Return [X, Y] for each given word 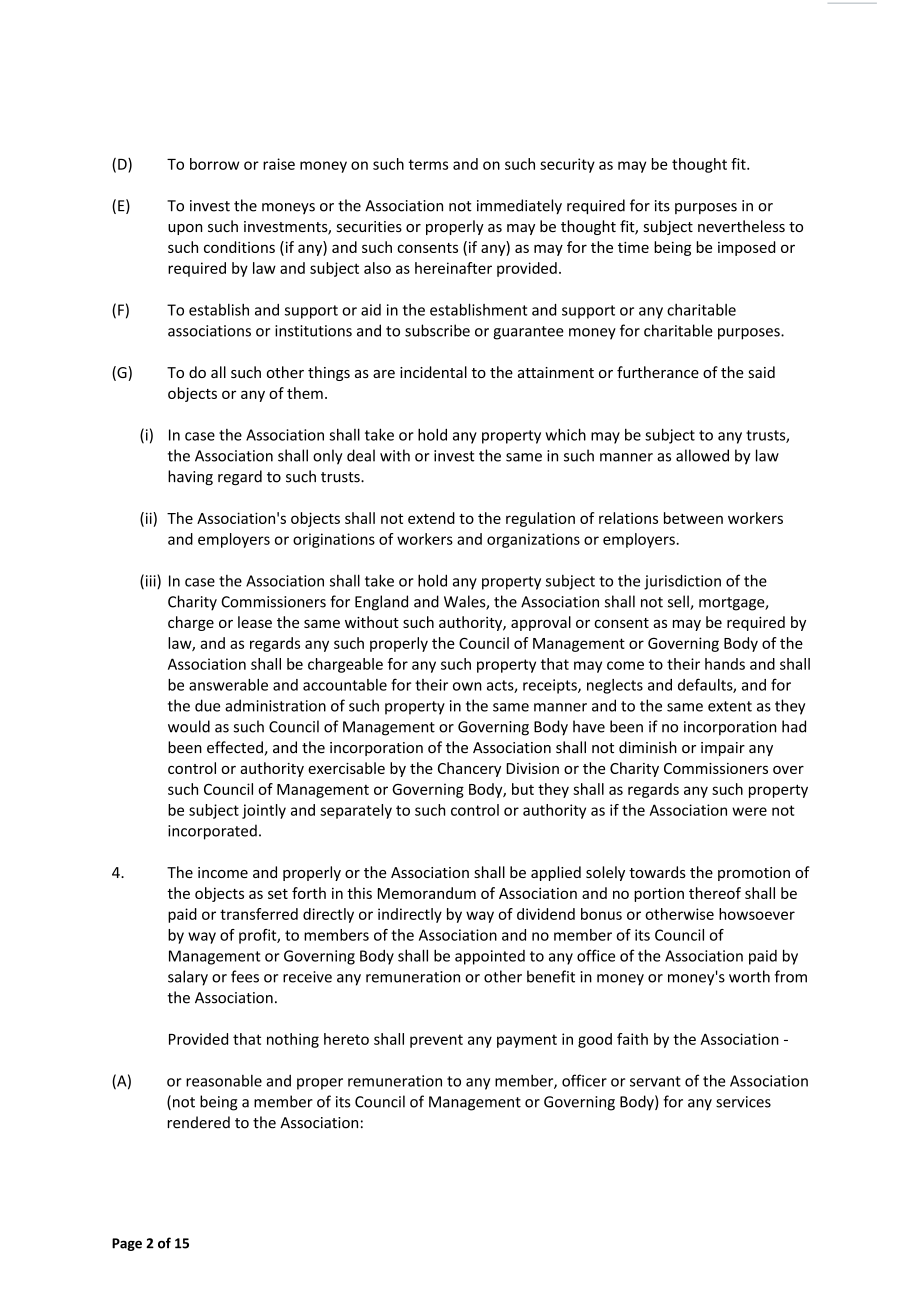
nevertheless [741, 226]
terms [428, 164]
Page [127, 1244]
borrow [214, 164]
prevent [436, 1041]
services [743, 1102]
